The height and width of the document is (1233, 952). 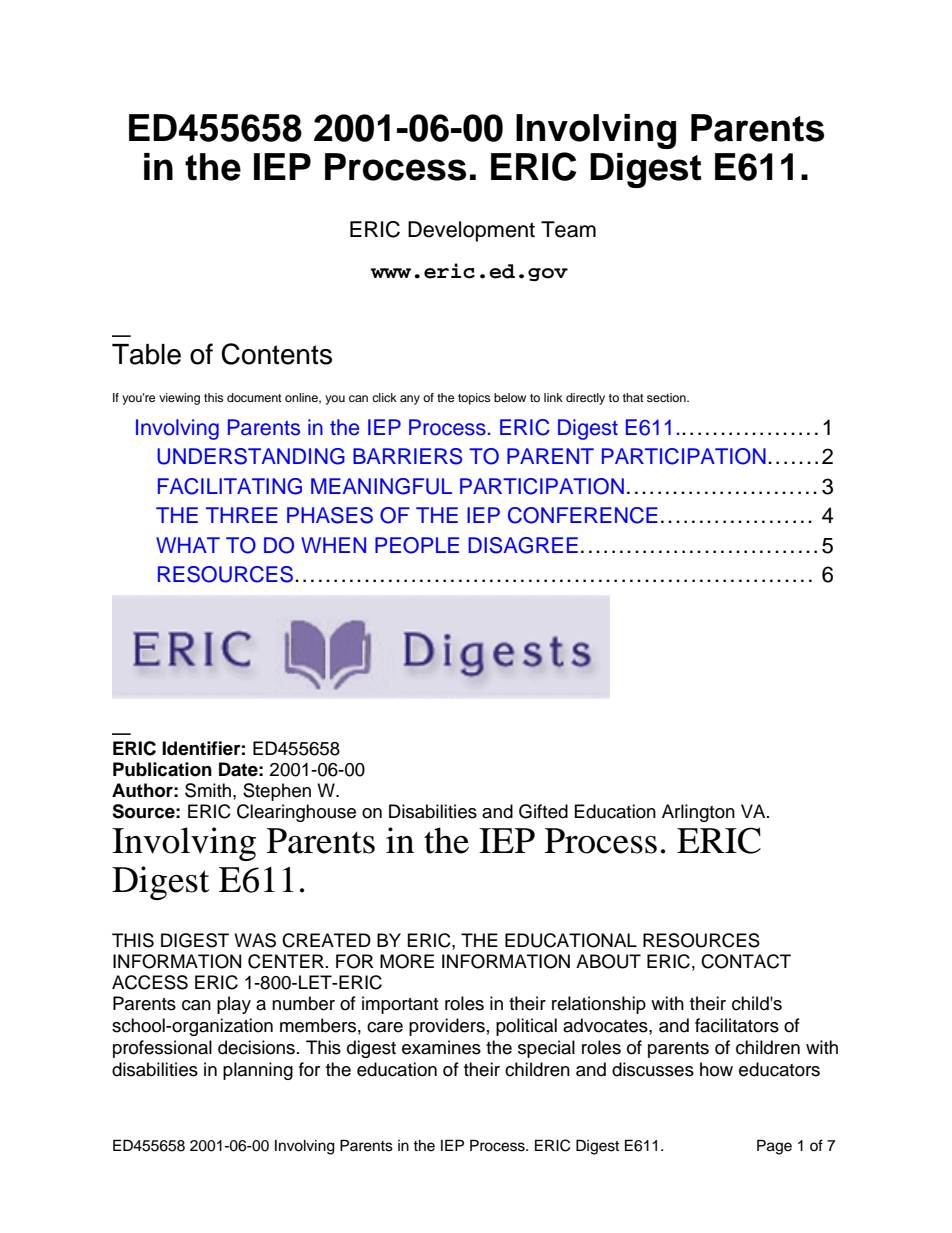 What do you see at coordinates (716, 1069) in the document?
I see `how` at bounding box center [716, 1069].
